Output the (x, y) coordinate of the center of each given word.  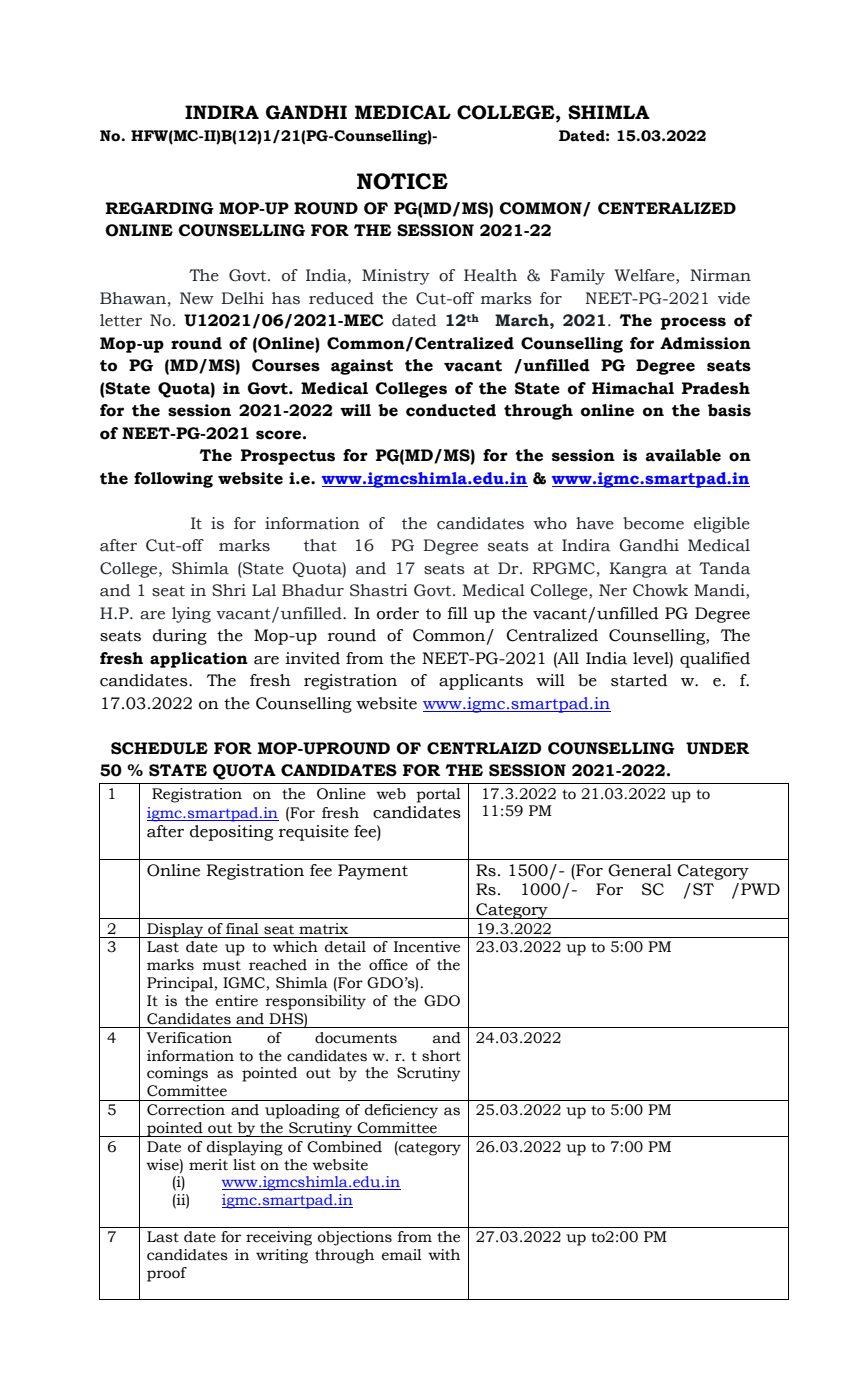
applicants (481, 682)
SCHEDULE (159, 748)
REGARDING (159, 208)
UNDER (717, 748)
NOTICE (402, 181)
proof (167, 1274)
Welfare (645, 276)
